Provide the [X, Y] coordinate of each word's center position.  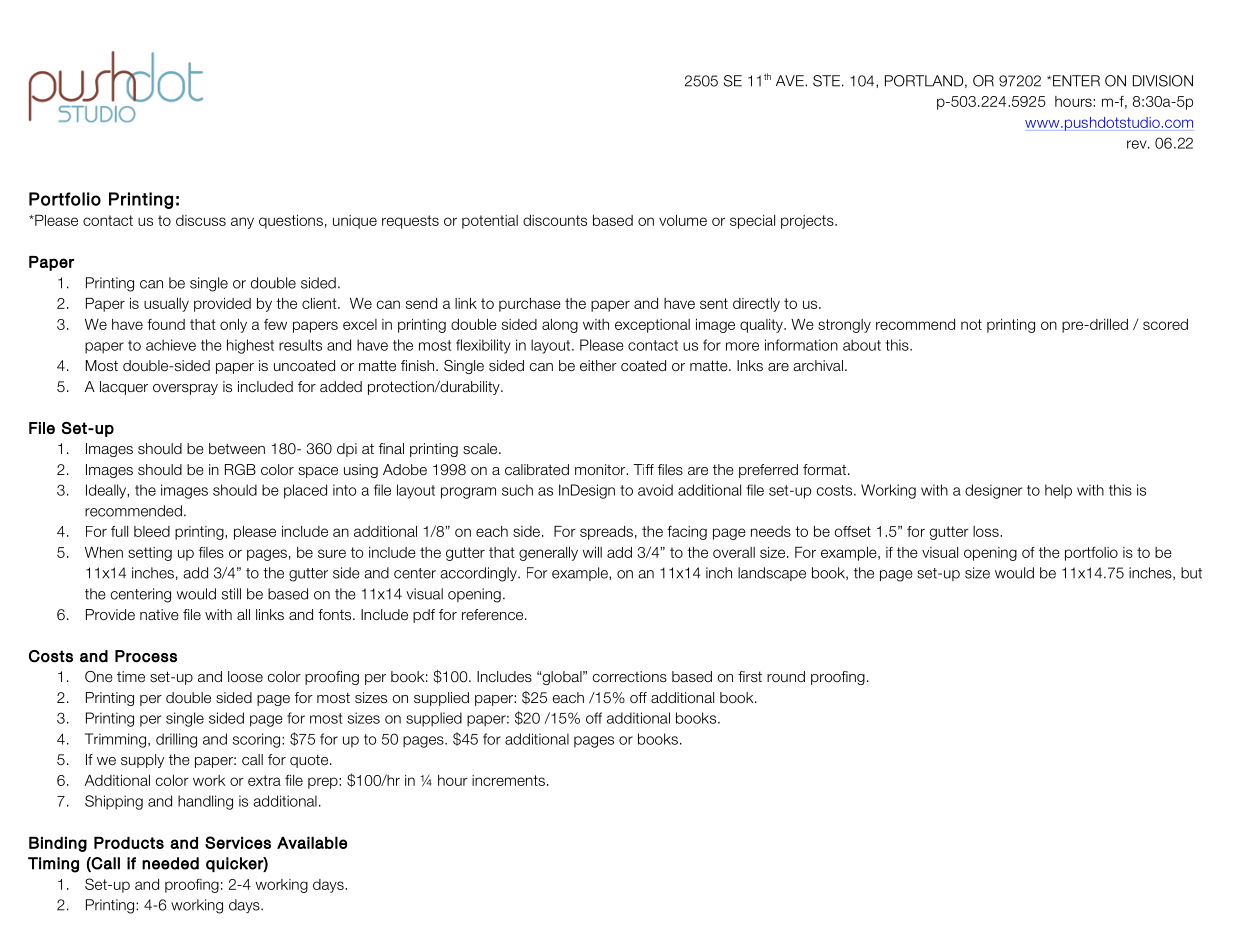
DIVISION [1163, 81]
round [786, 676]
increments [508, 780]
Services [238, 842]
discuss [201, 220]
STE [826, 81]
